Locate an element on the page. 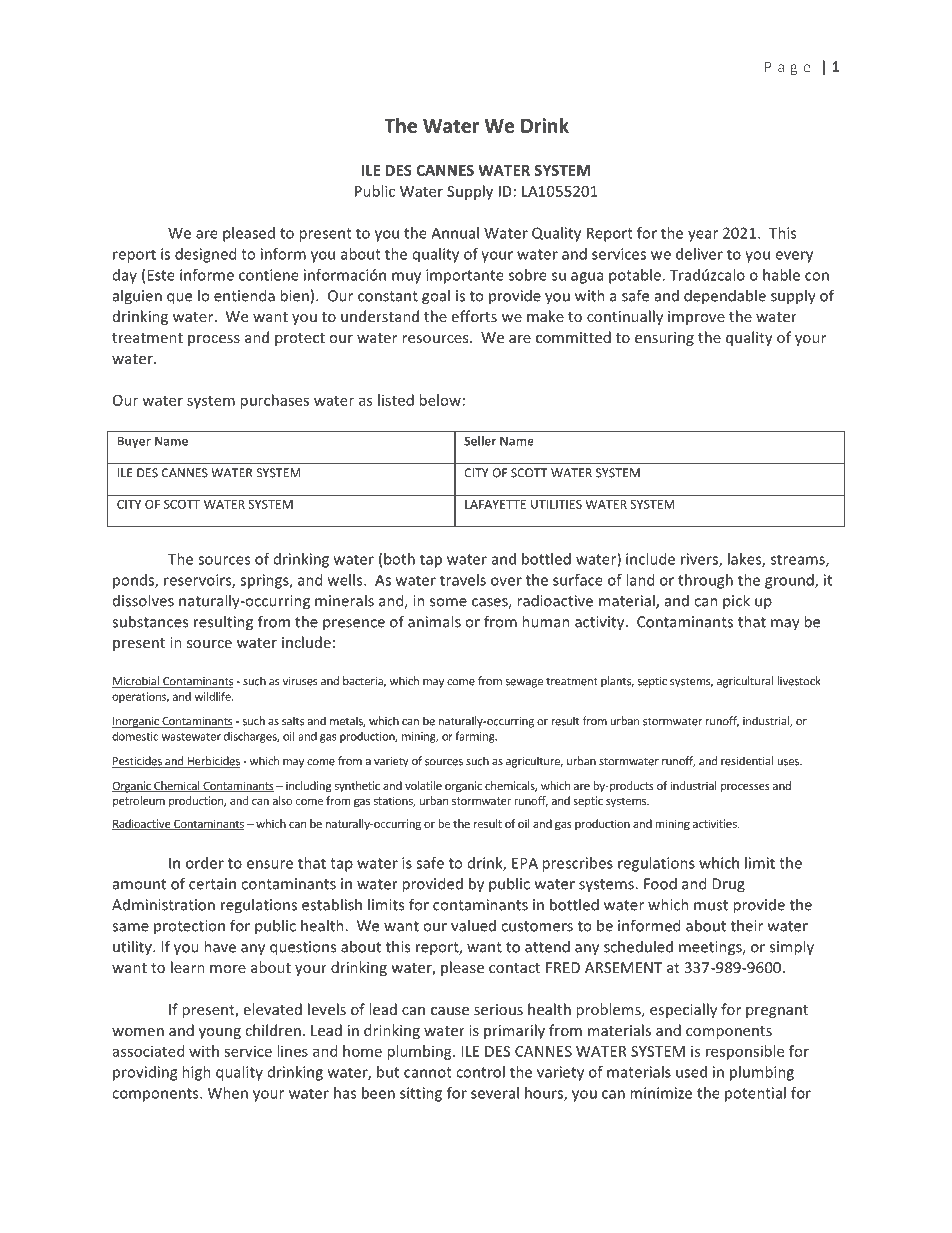 The width and height of the document is (952, 1233). high is located at coordinates (196, 1073).
